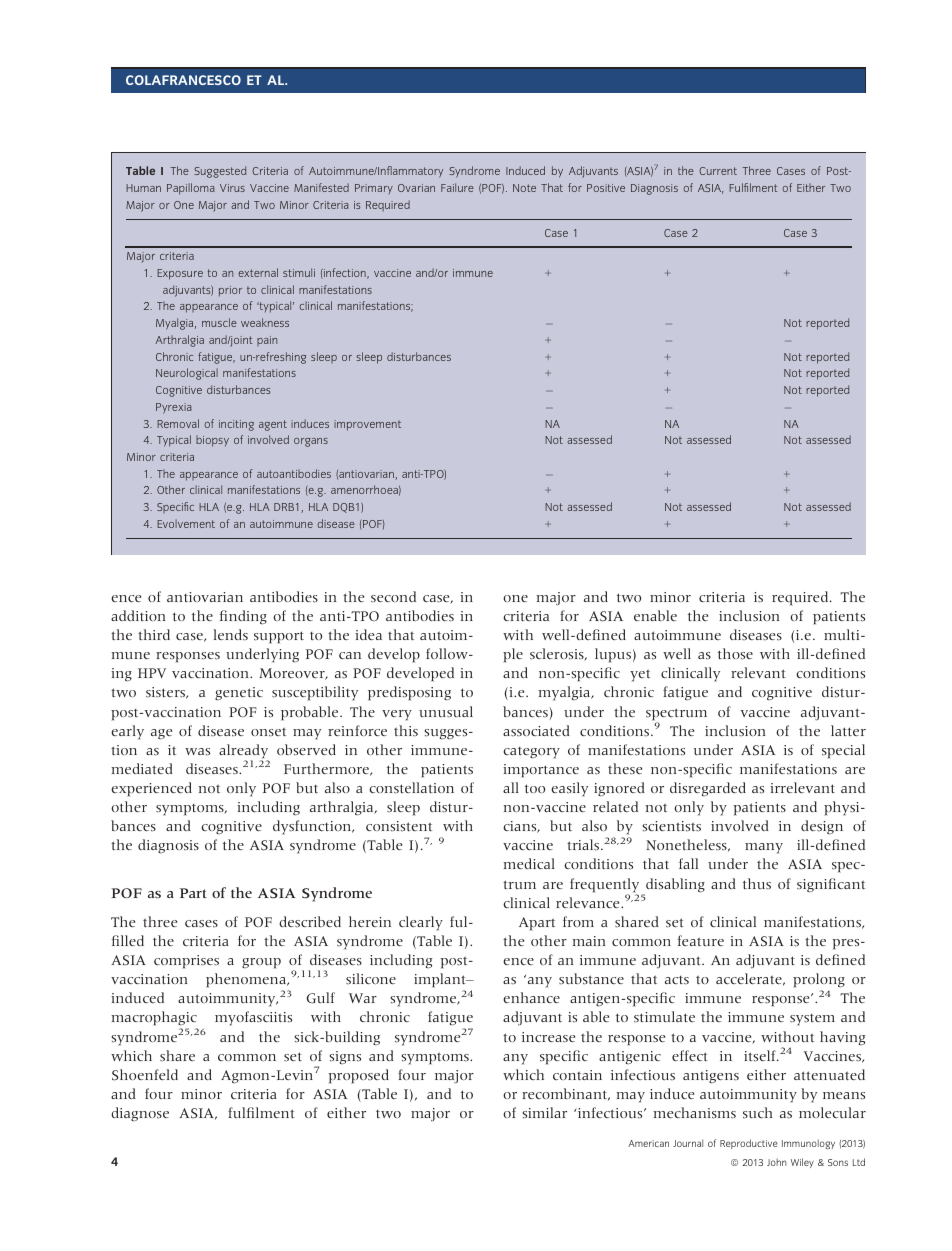 Image resolution: width=952 pixels, height=1251 pixels. What do you see at coordinates (757, 883) in the document?
I see `thus` at bounding box center [757, 883].
